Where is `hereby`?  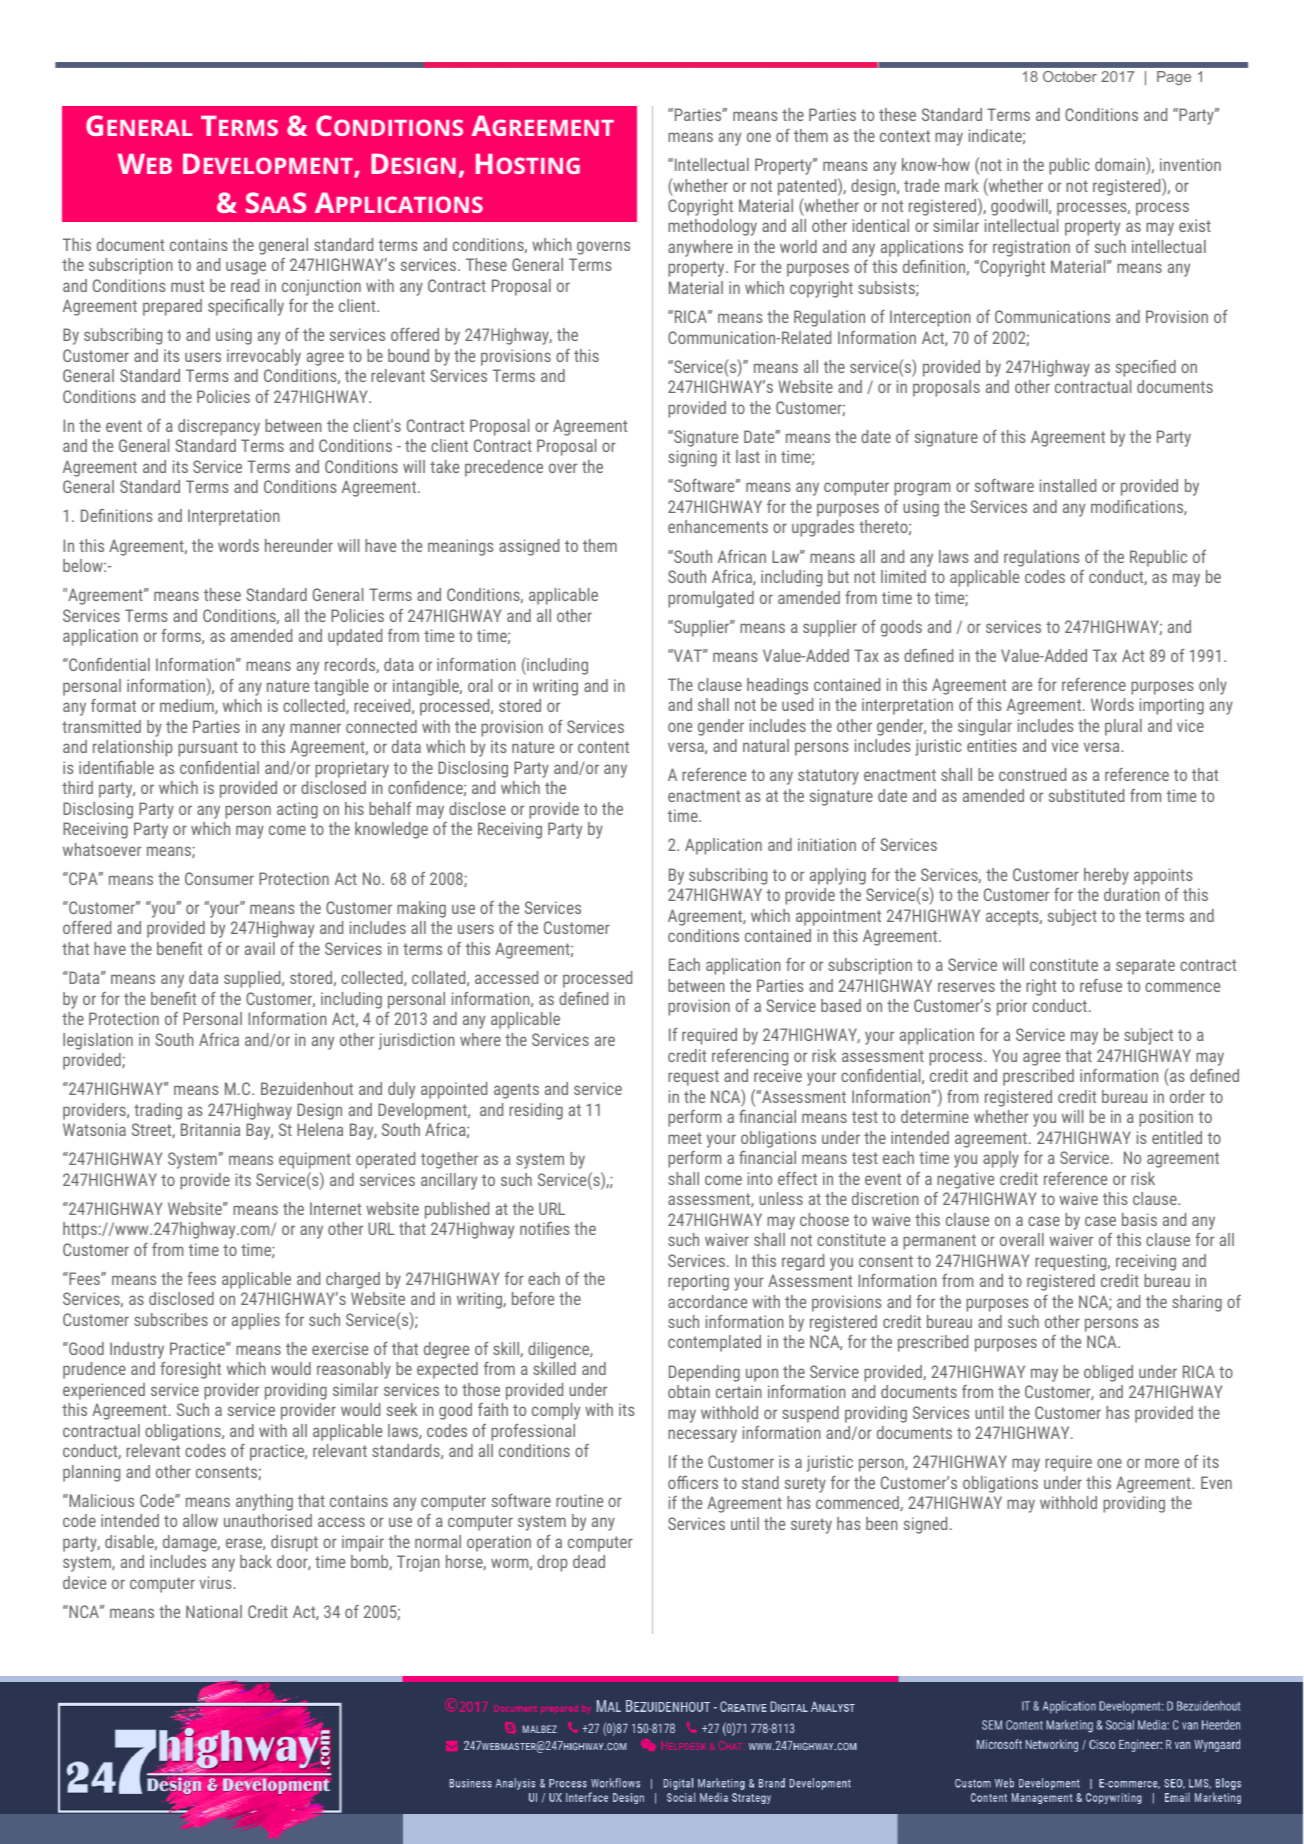 hereby is located at coordinates (1106, 876).
